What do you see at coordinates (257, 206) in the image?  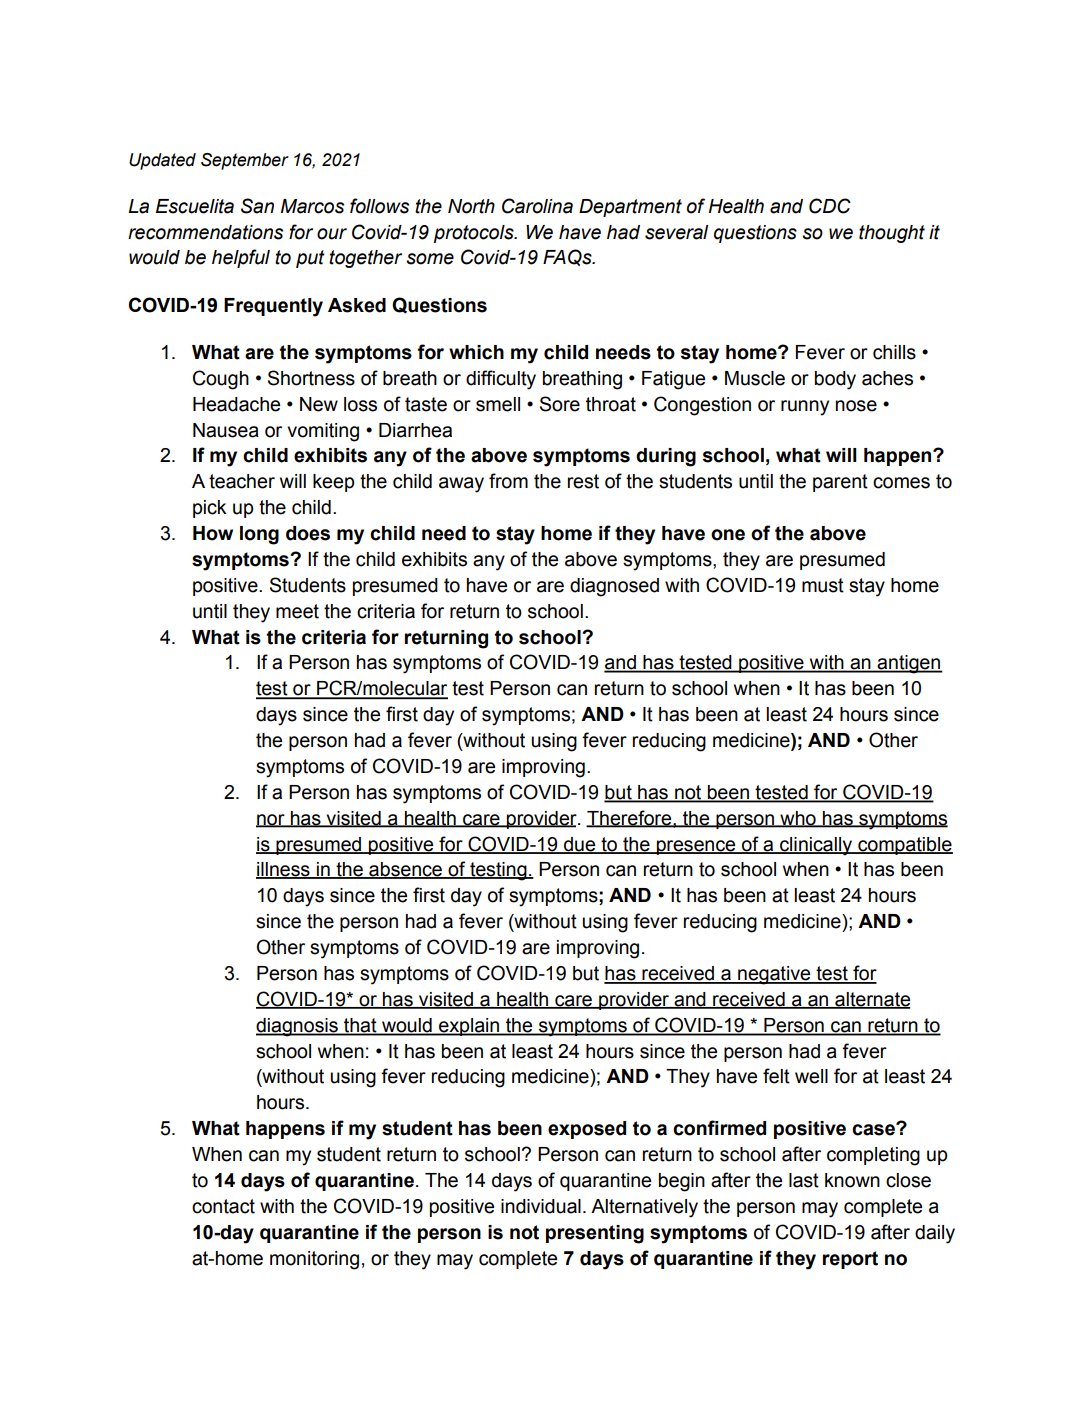 I see `San` at bounding box center [257, 206].
